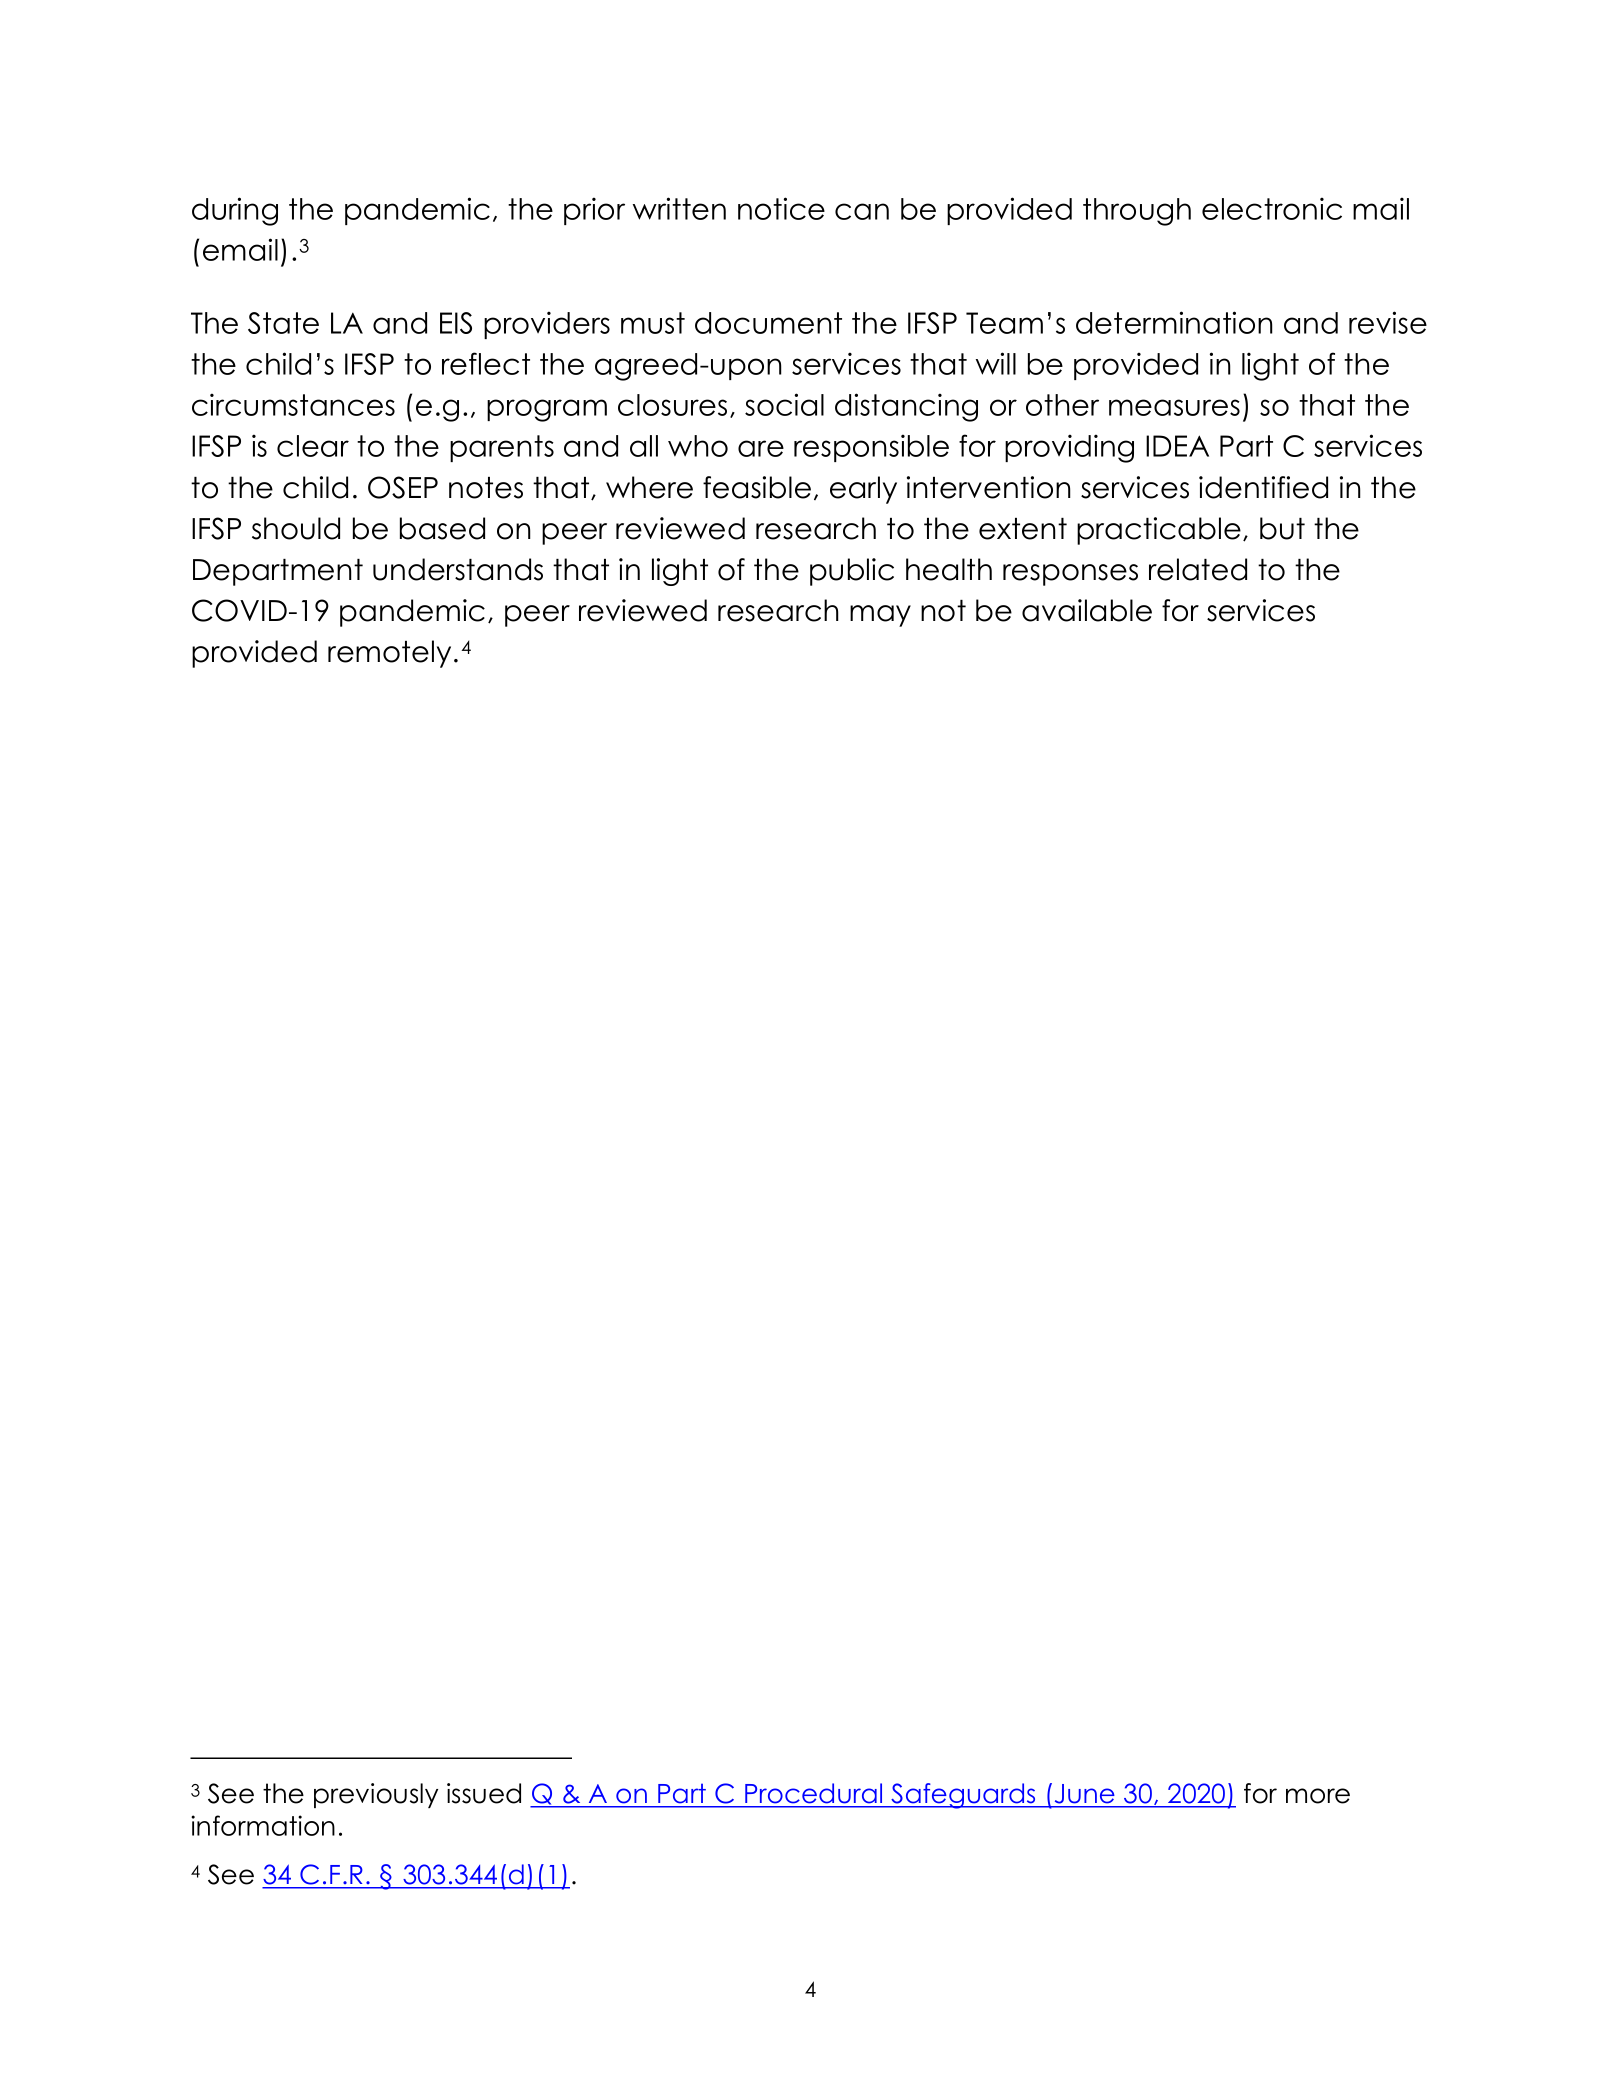  I want to click on June, so click(1084, 1793).
